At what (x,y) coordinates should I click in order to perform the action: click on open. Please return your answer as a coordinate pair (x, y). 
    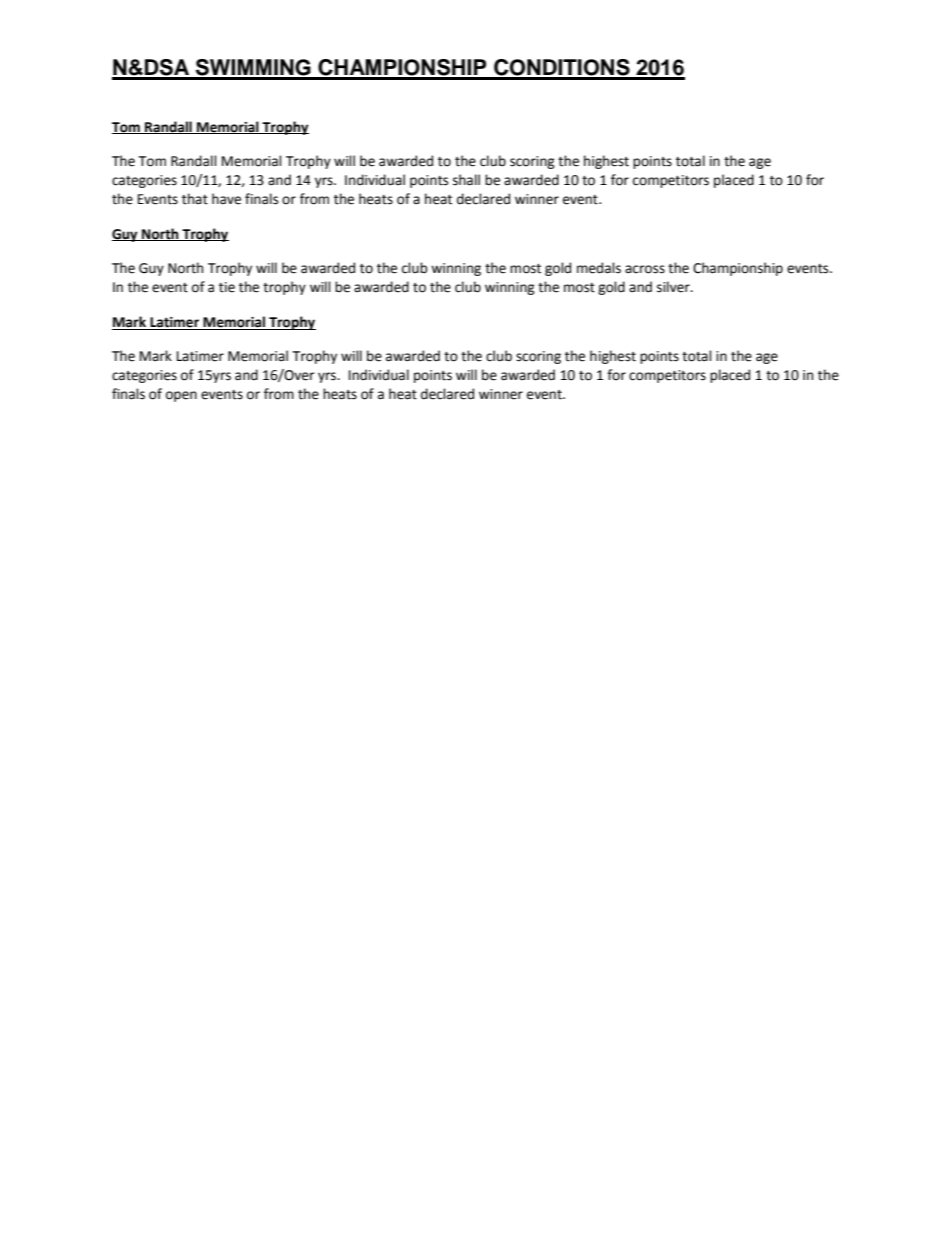
    Looking at the image, I should click on (181, 396).
